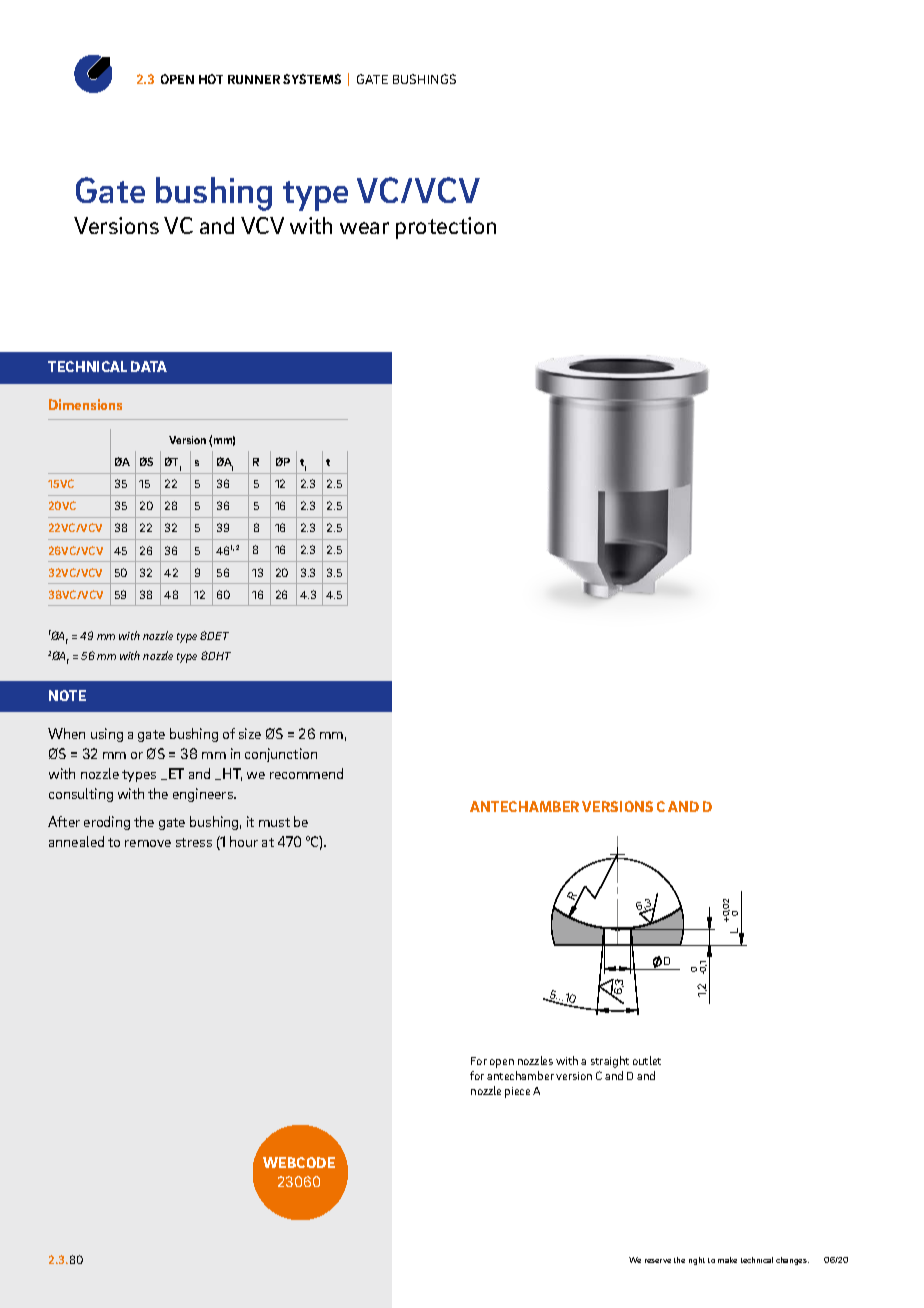  Describe the element at coordinates (85, 404) in the page. I see `Dimensions` at that location.
